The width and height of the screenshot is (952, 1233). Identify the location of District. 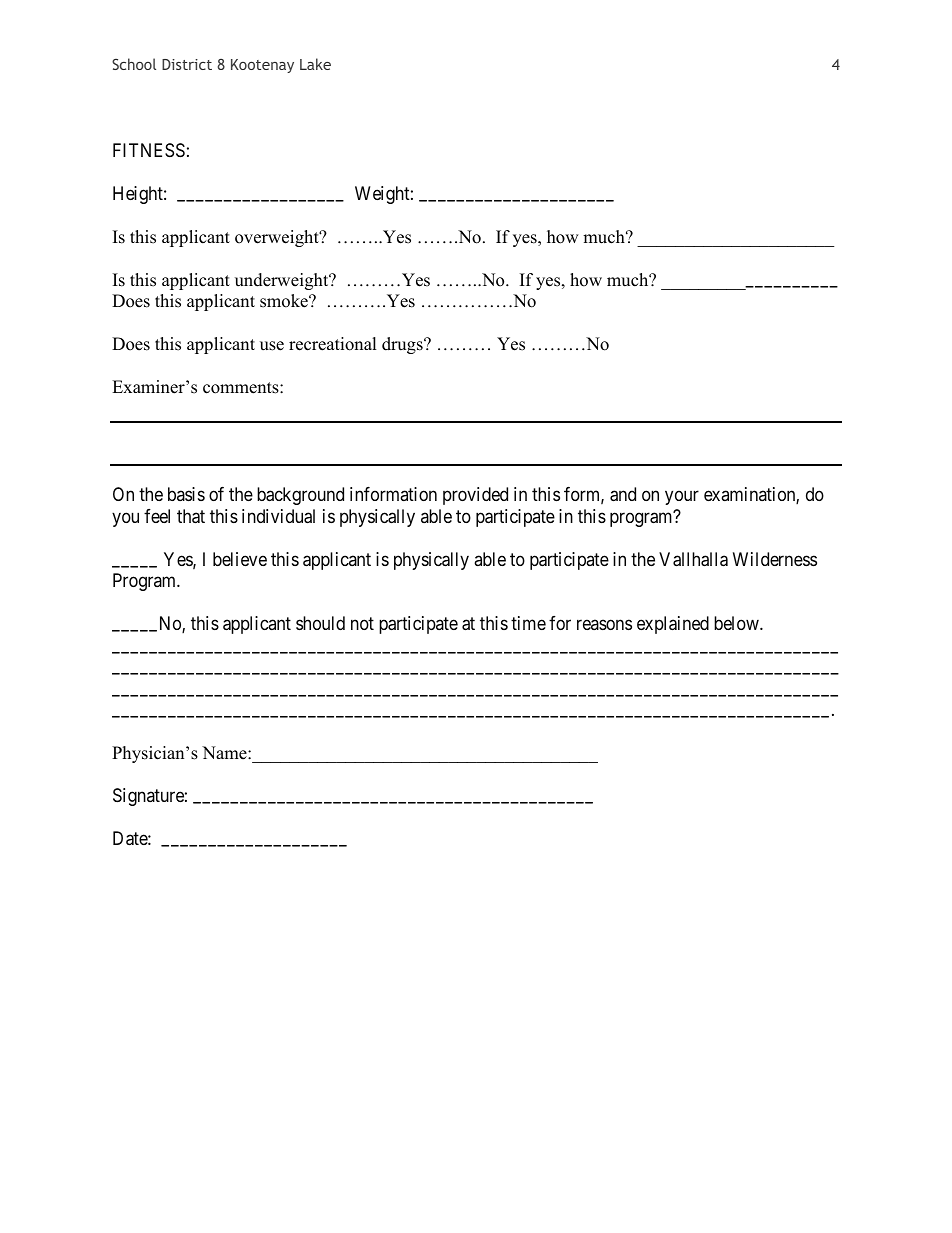
(187, 64).
